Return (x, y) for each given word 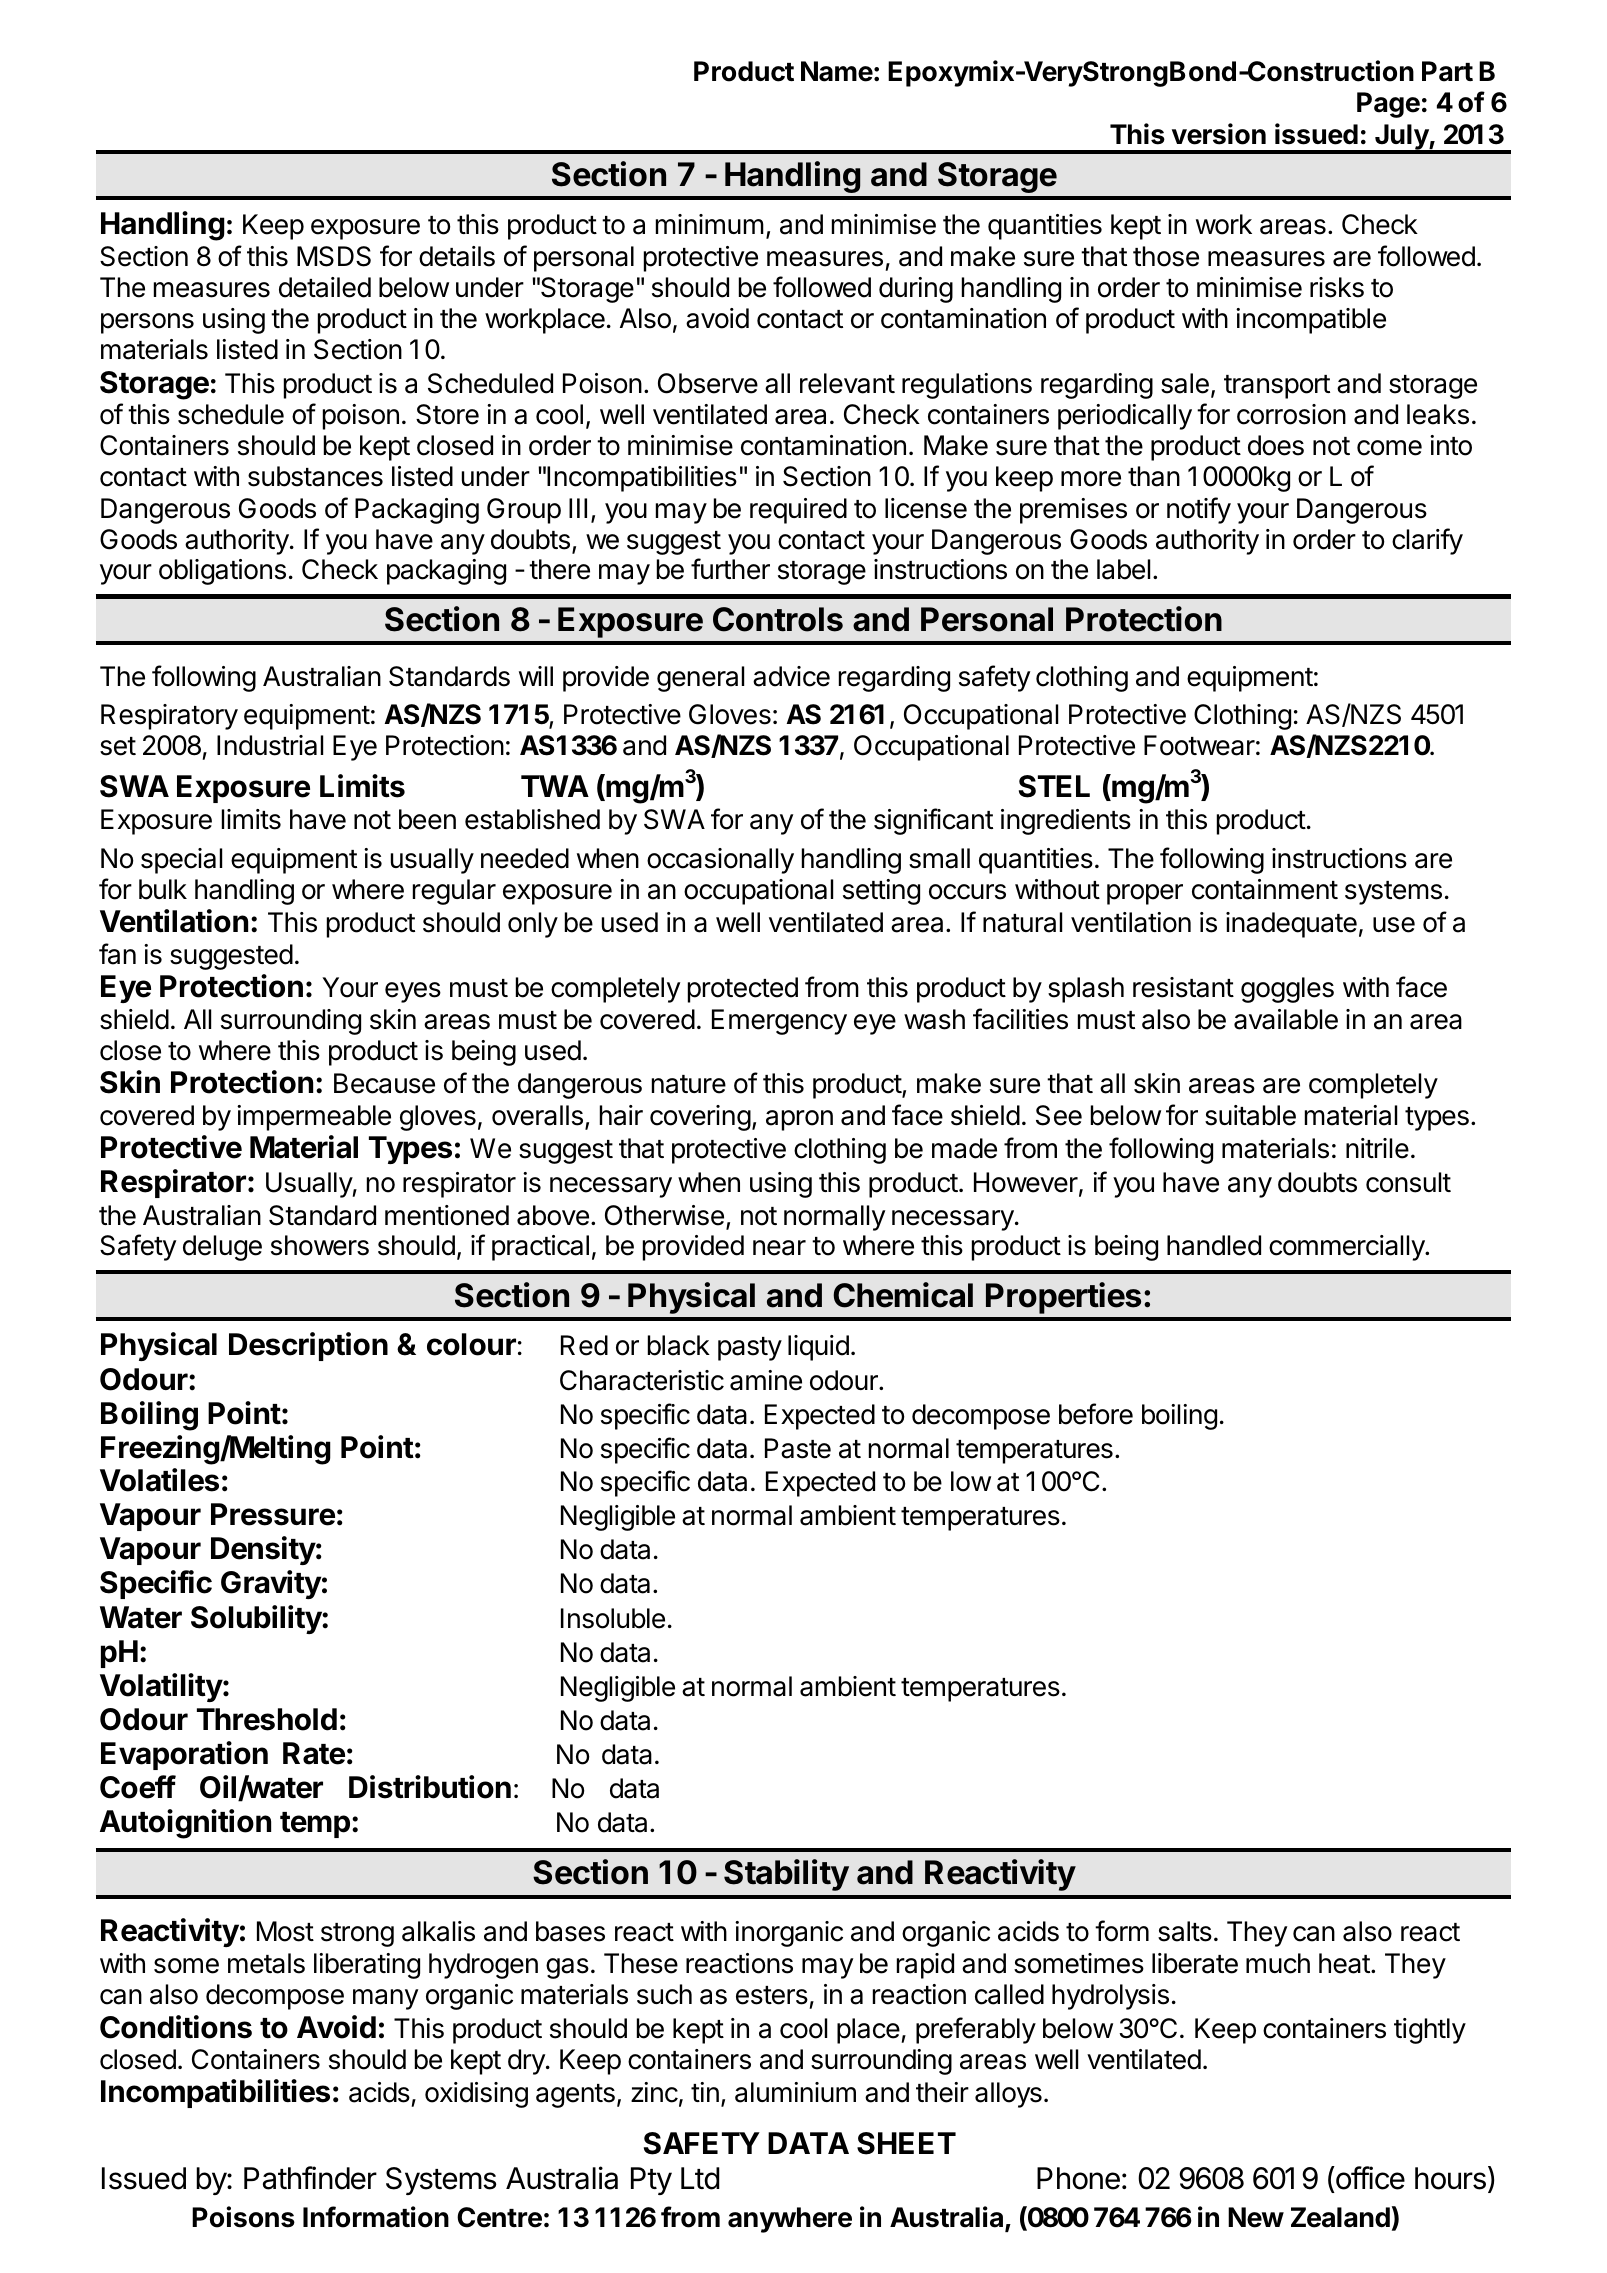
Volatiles (159, 1480)
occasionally (720, 861)
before (1096, 1414)
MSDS (334, 256)
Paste (798, 1448)
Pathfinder (310, 2178)
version (1219, 134)
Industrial (270, 745)
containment (1265, 889)
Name (837, 71)
